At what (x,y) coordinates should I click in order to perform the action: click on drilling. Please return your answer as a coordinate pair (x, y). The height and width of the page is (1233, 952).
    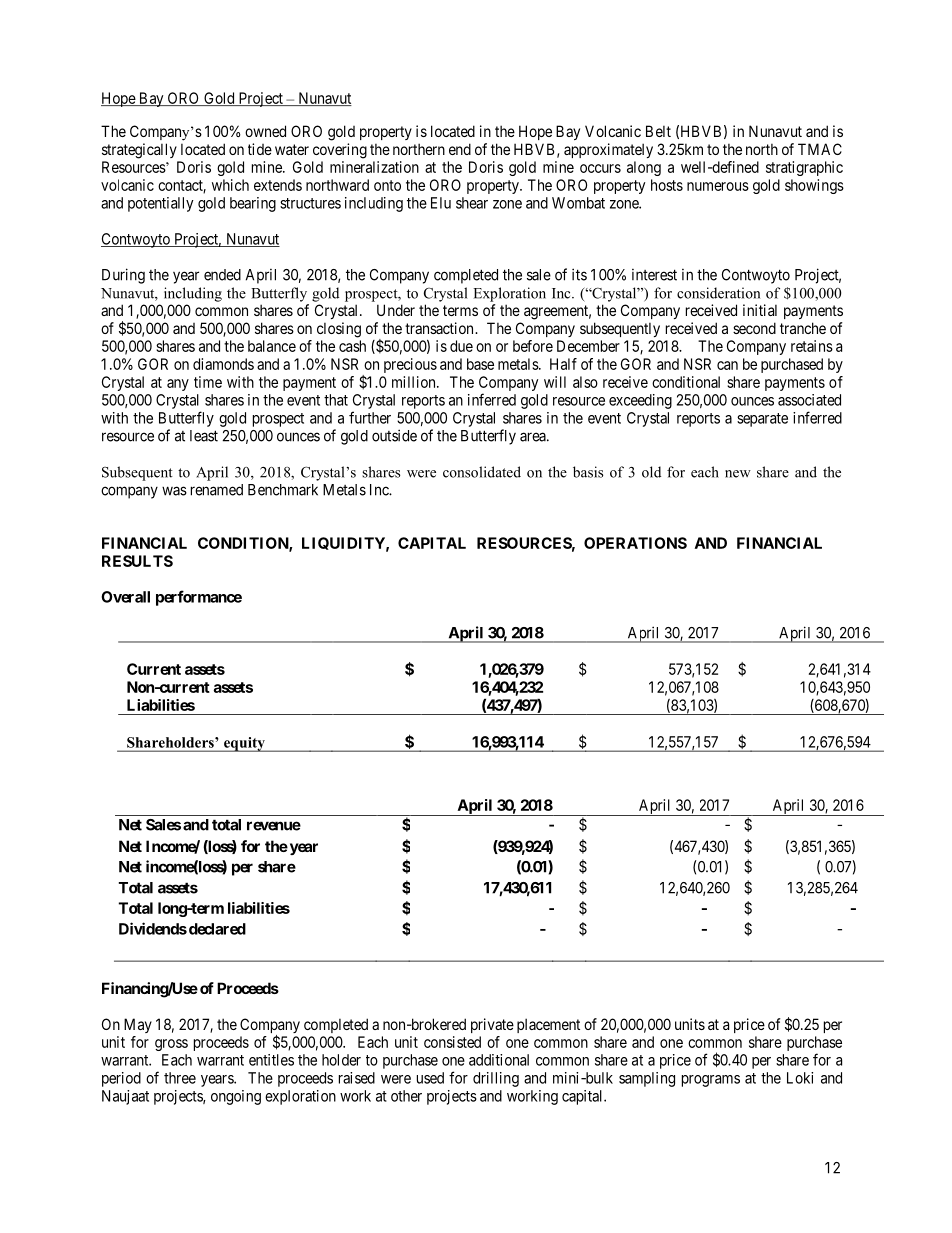
    Looking at the image, I should click on (496, 1079).
